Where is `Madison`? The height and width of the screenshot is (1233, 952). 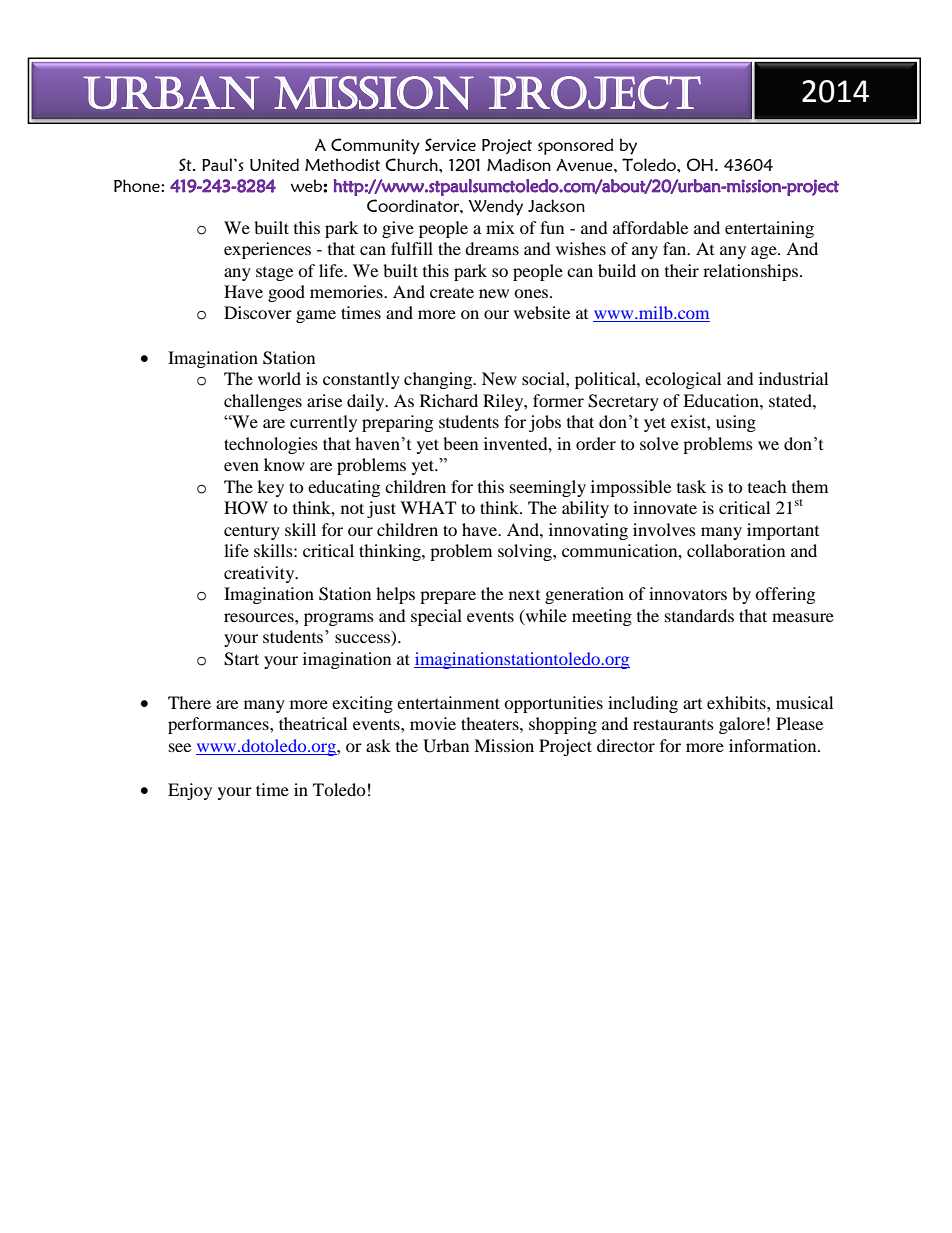 Madison is located at coordinates (519, 164).
